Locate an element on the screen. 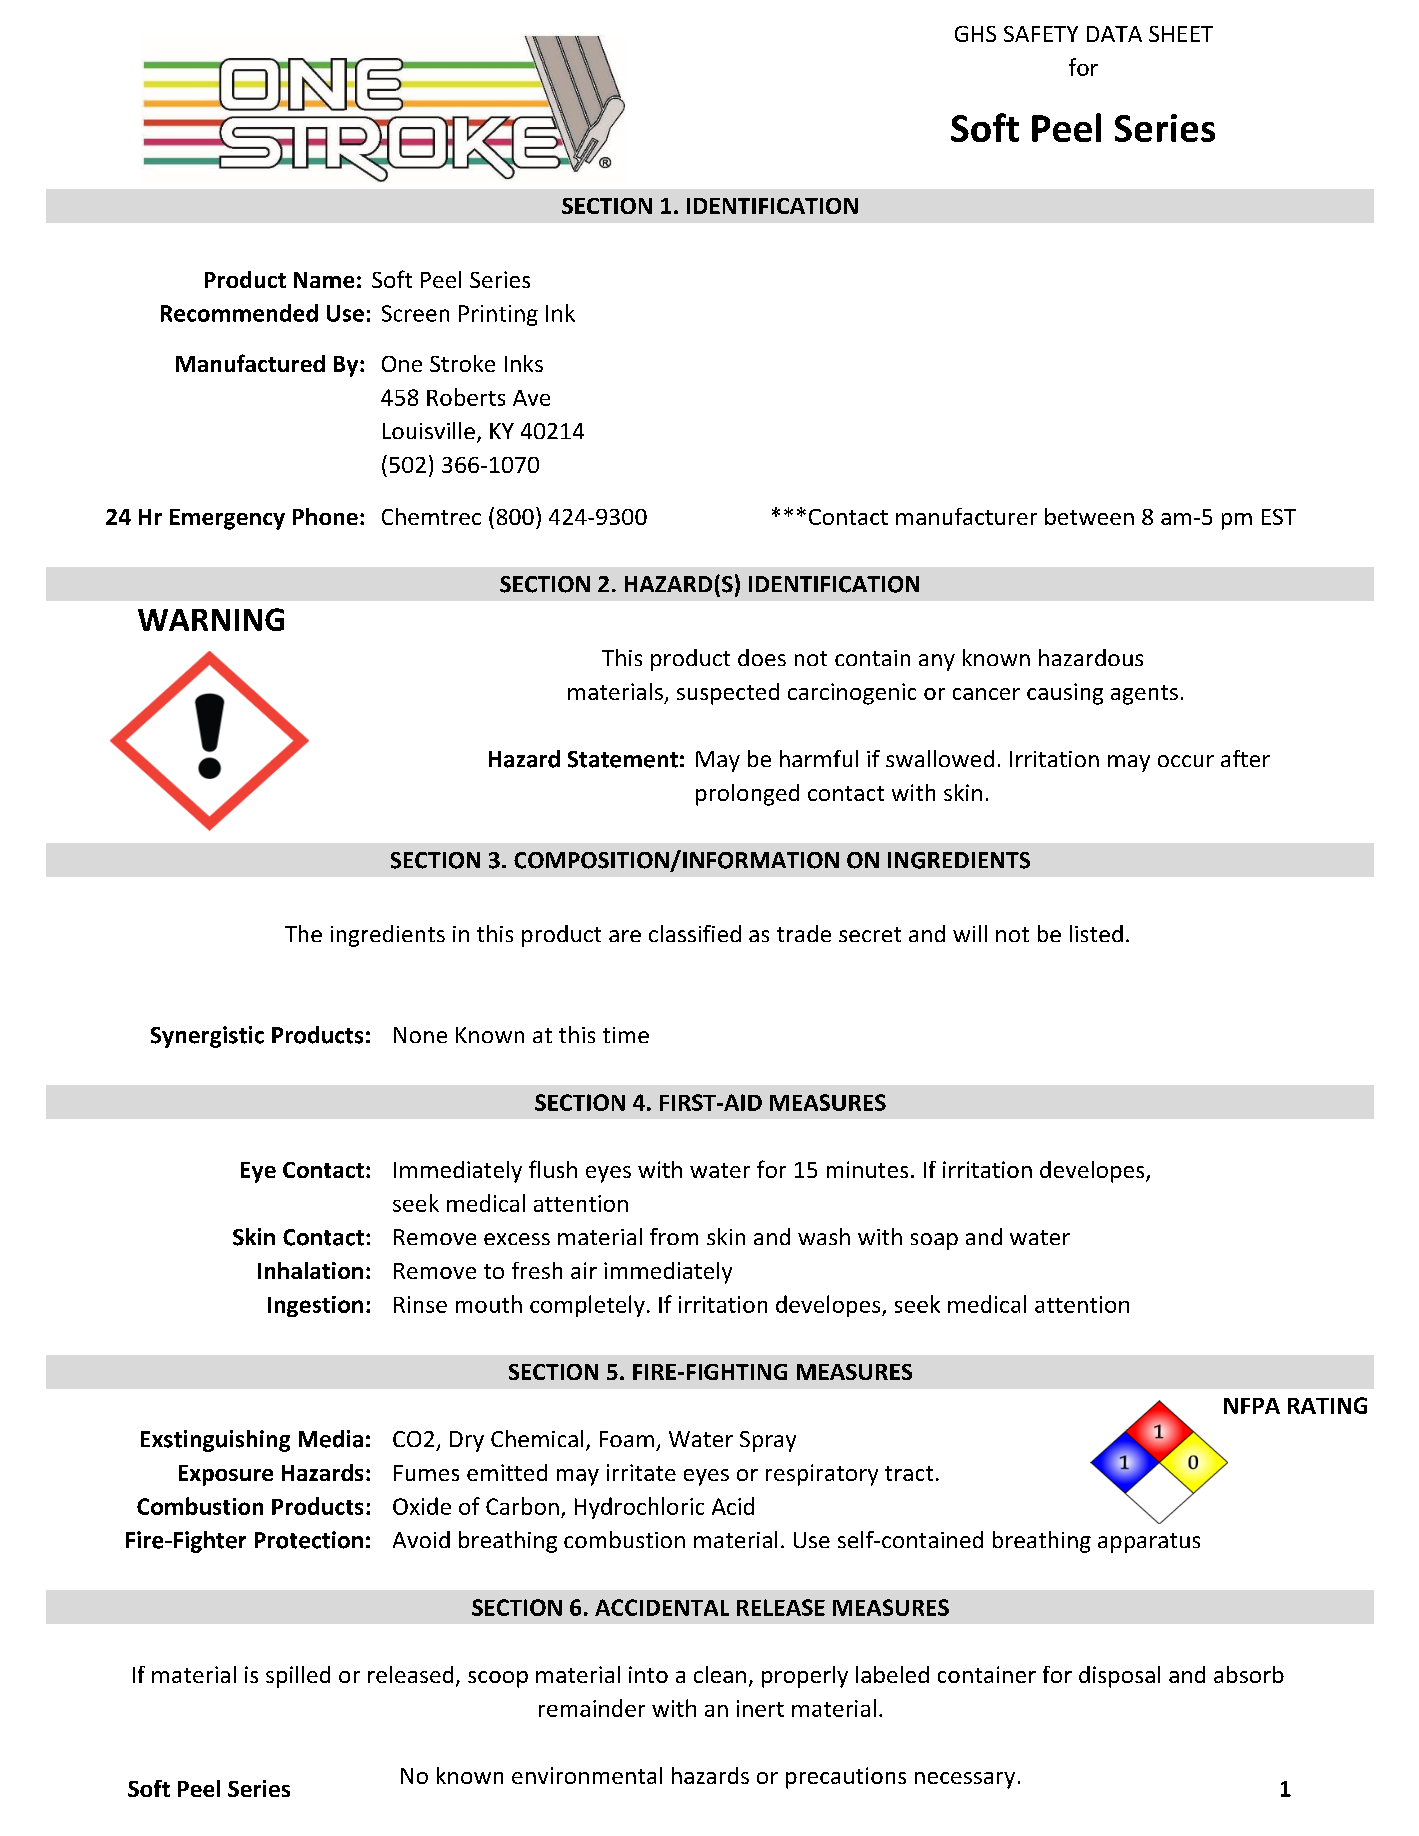  listed is located at coordinates (1096, 933).
